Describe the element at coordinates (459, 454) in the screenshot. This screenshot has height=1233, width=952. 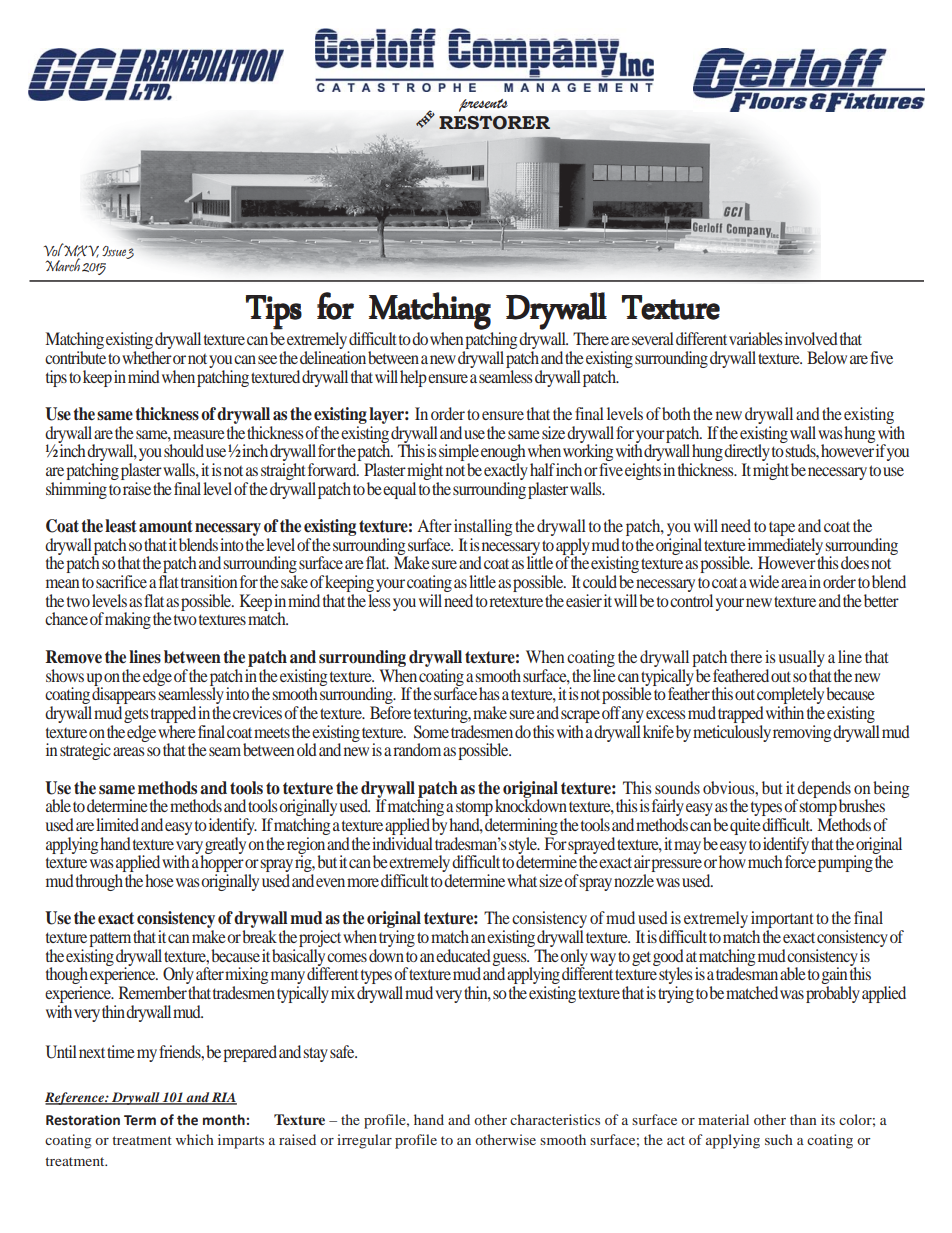
I see `simple` at that location.
